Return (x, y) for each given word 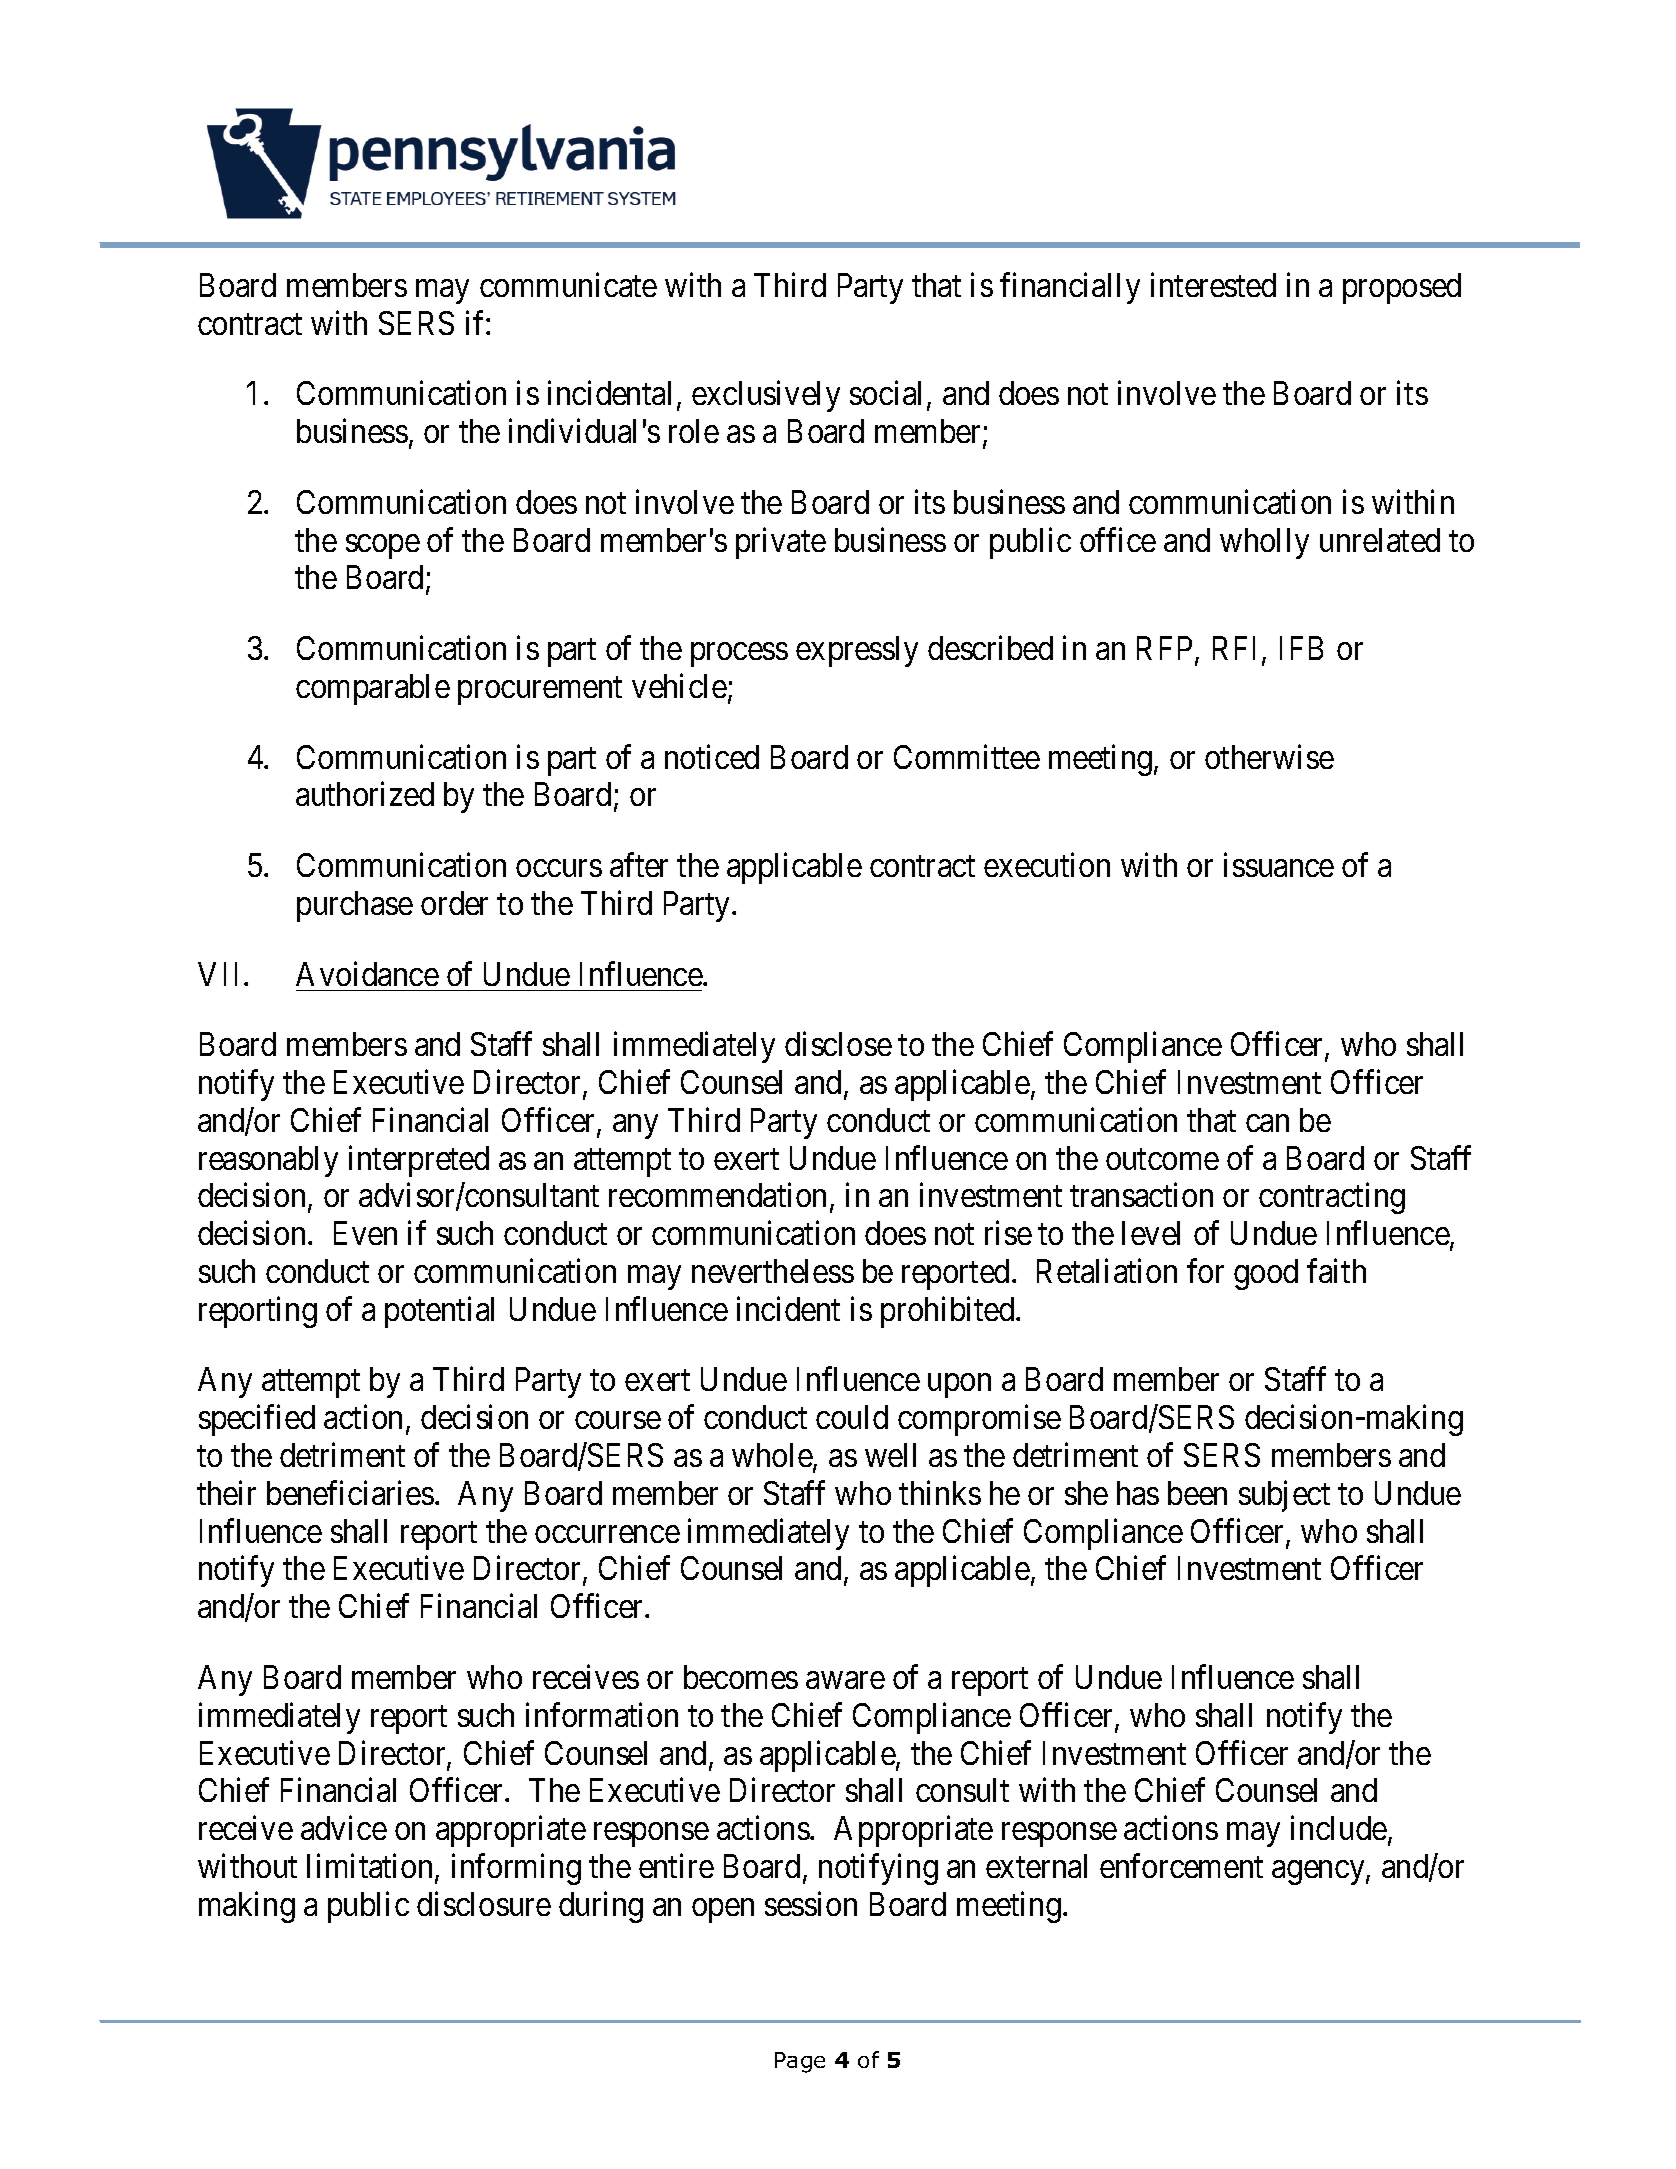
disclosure (484, 1903)
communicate (568, 285)
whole (773, 1456)
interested (1213, 285)
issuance (1279, 865)
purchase (355, 906)
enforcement (1181, 1866)
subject (1284, 1496)
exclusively (766, 396)
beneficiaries (350, 1492)
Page (800, 2062)
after (639, 865)
